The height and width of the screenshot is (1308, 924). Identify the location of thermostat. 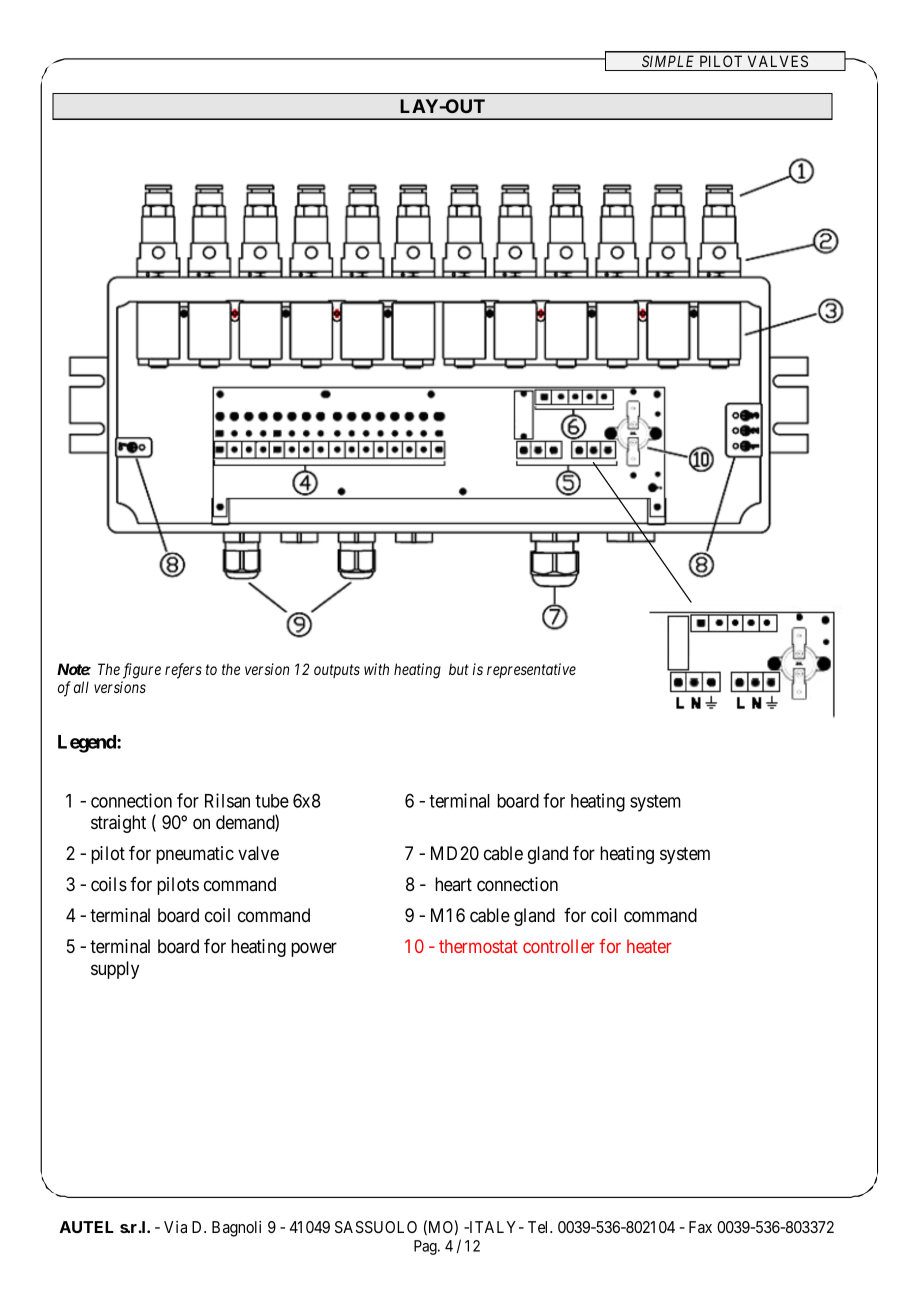
(478, 946).
